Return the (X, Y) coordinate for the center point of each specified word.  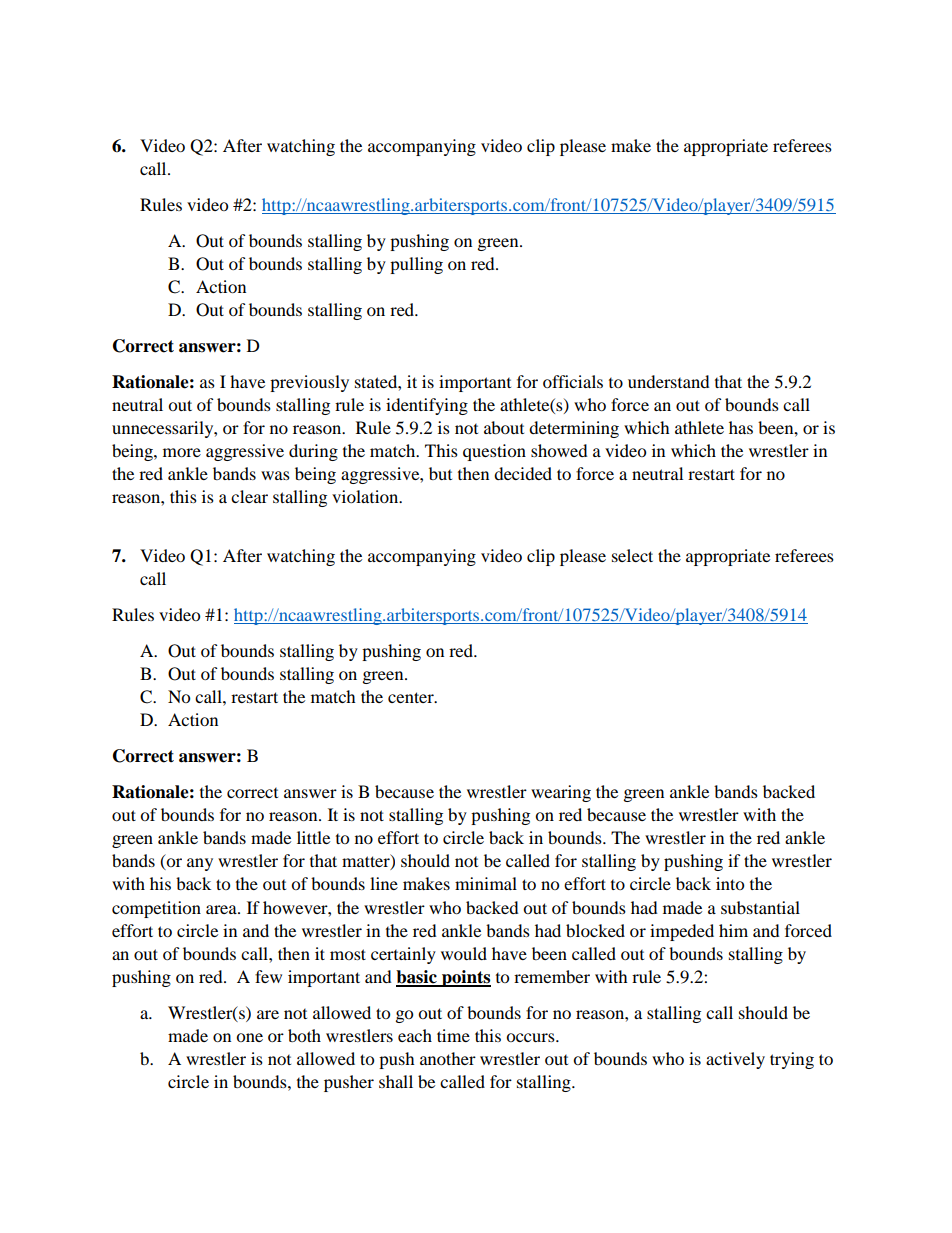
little (313, 837)
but (440, 473)
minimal (486, 883)
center (412, 697)
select (632, 555)
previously (309, 383)
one (249, 1037)
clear (249, 496)
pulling (416, 265)
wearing (561, 793)
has (741, 427)
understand (669, 381)
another (448, 1058)
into (730, 883)
